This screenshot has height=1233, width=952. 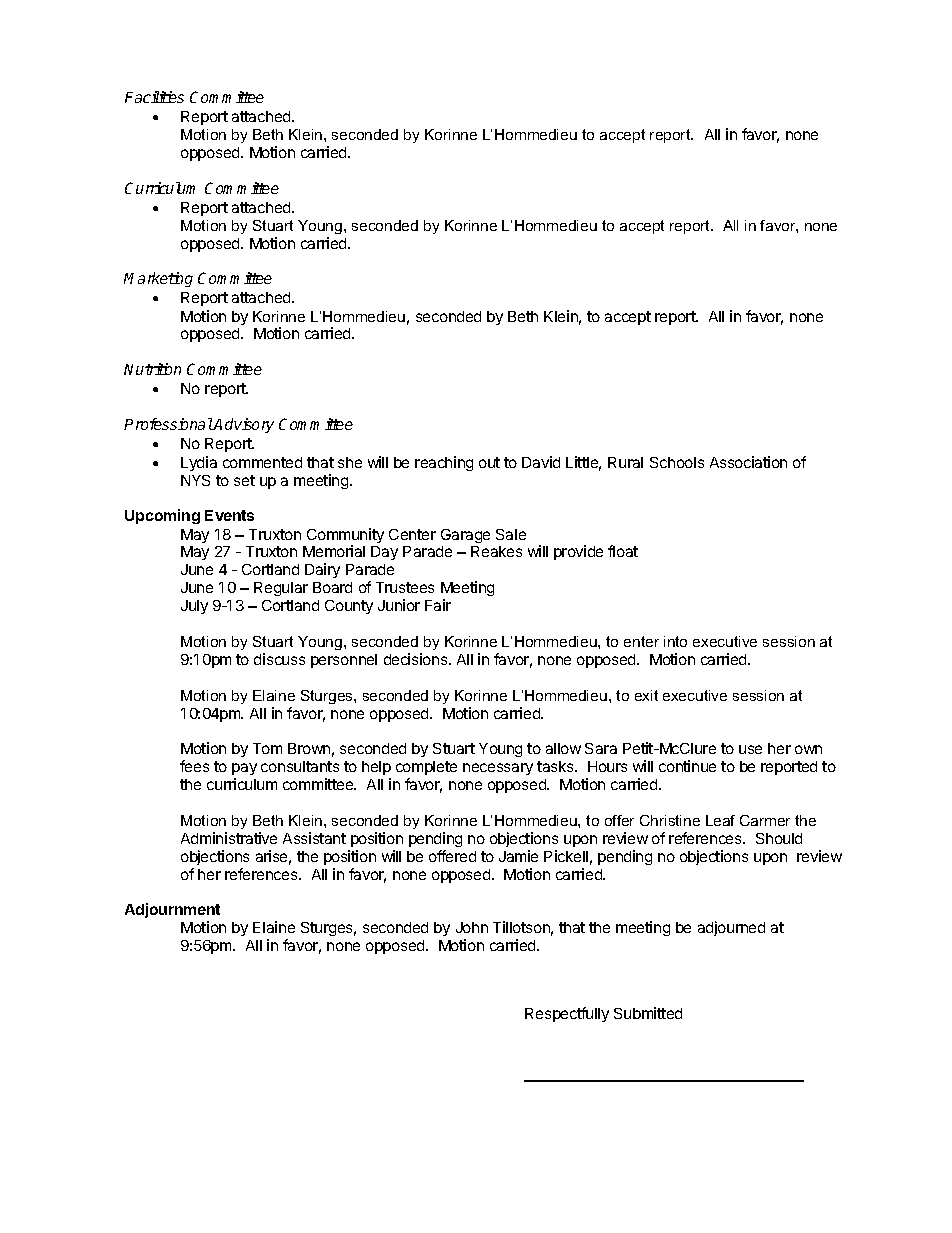 What do you see at coordinates (158, 279) in the screenshot?
I see `Marketing` at bounding box center [158, 279].
